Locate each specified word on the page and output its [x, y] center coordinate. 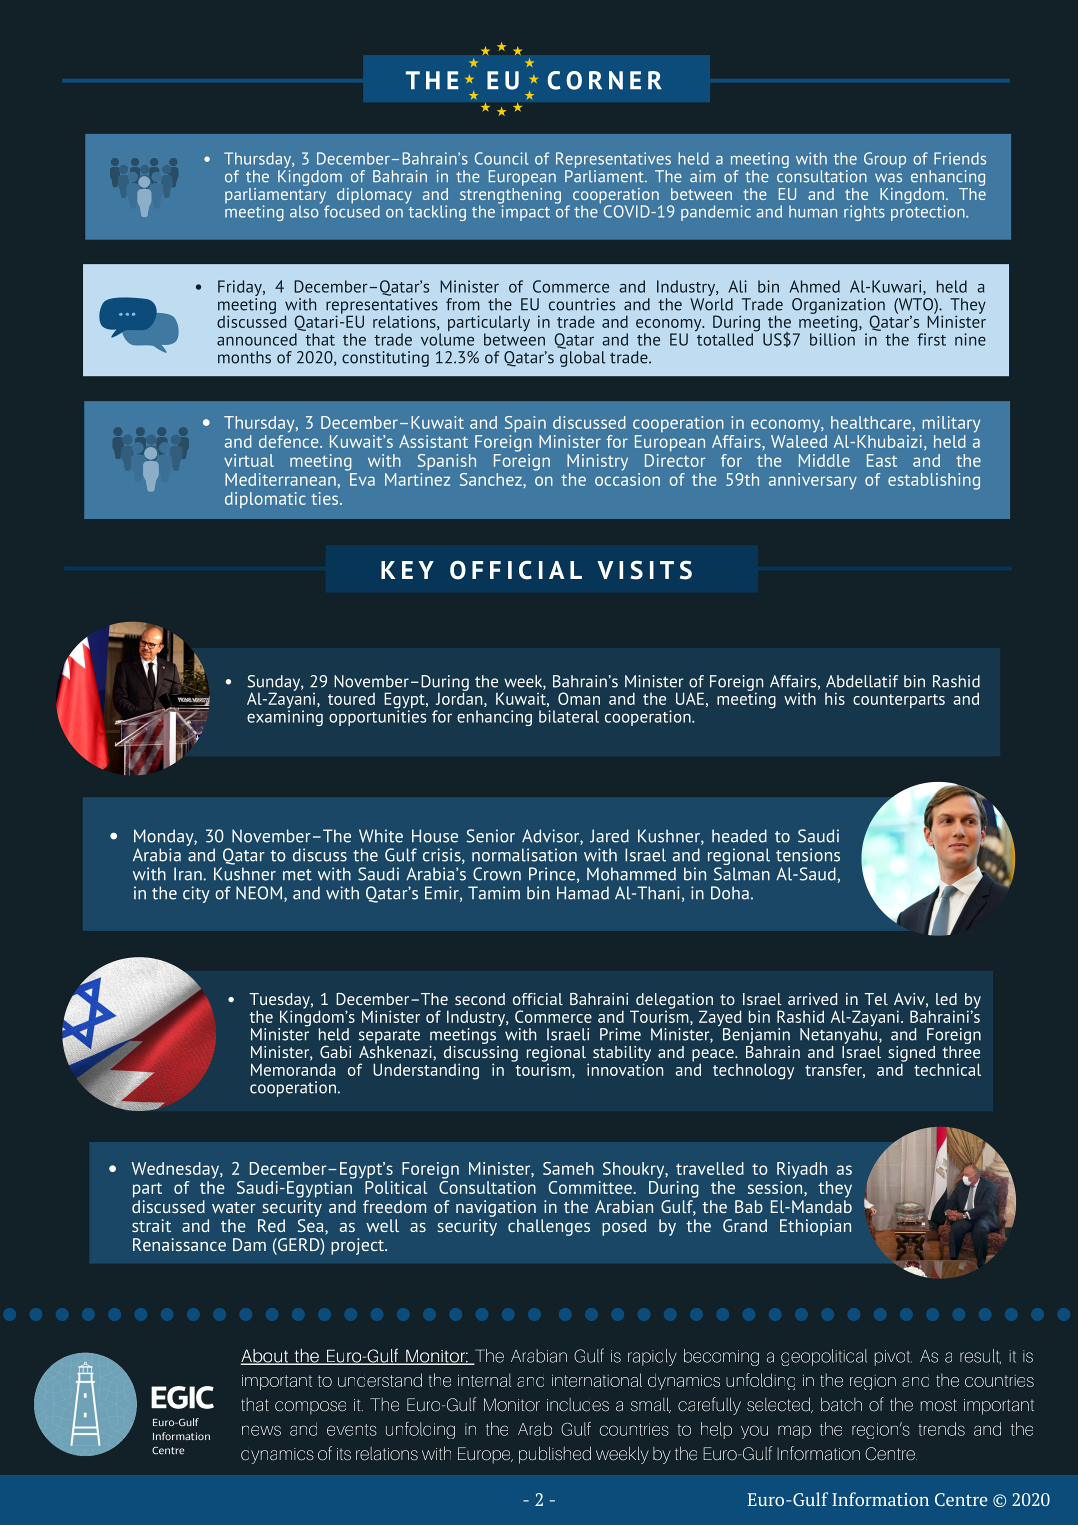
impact [524, 212]
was [888, 178]
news [261, 1430]
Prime [620, 1034]
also [305, 210]
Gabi [335, 1052]
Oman [579, 698]
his [835, 698]
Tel [876, 999]
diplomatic [265, 500]
